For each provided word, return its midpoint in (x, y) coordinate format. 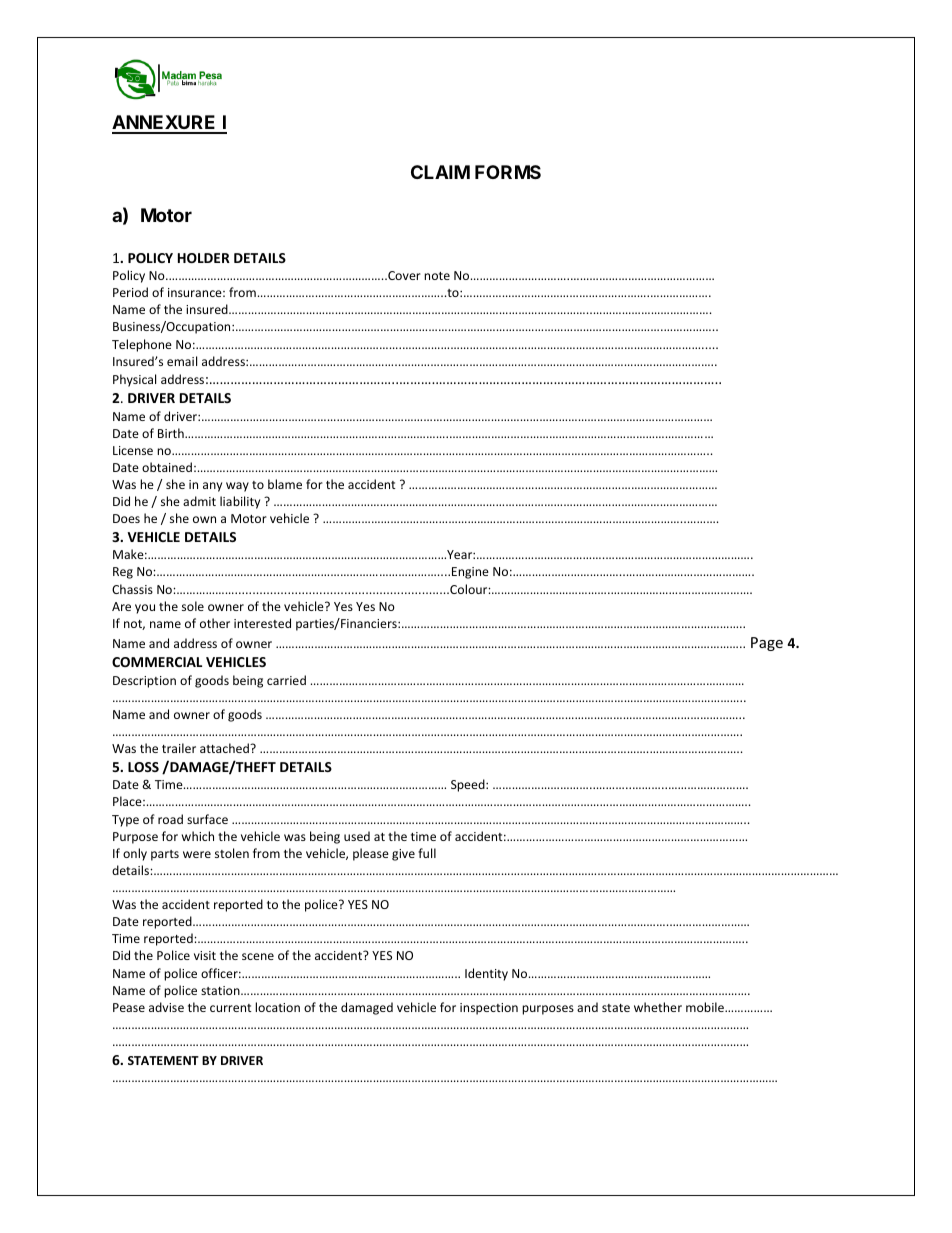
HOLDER (204, 258)
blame (285, 484)
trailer (179, 748)
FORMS (508, 172)
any (212, 487)
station (221, 990)
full (427, 853)
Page (767, 644)
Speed (469, 785)
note (437, 276)
